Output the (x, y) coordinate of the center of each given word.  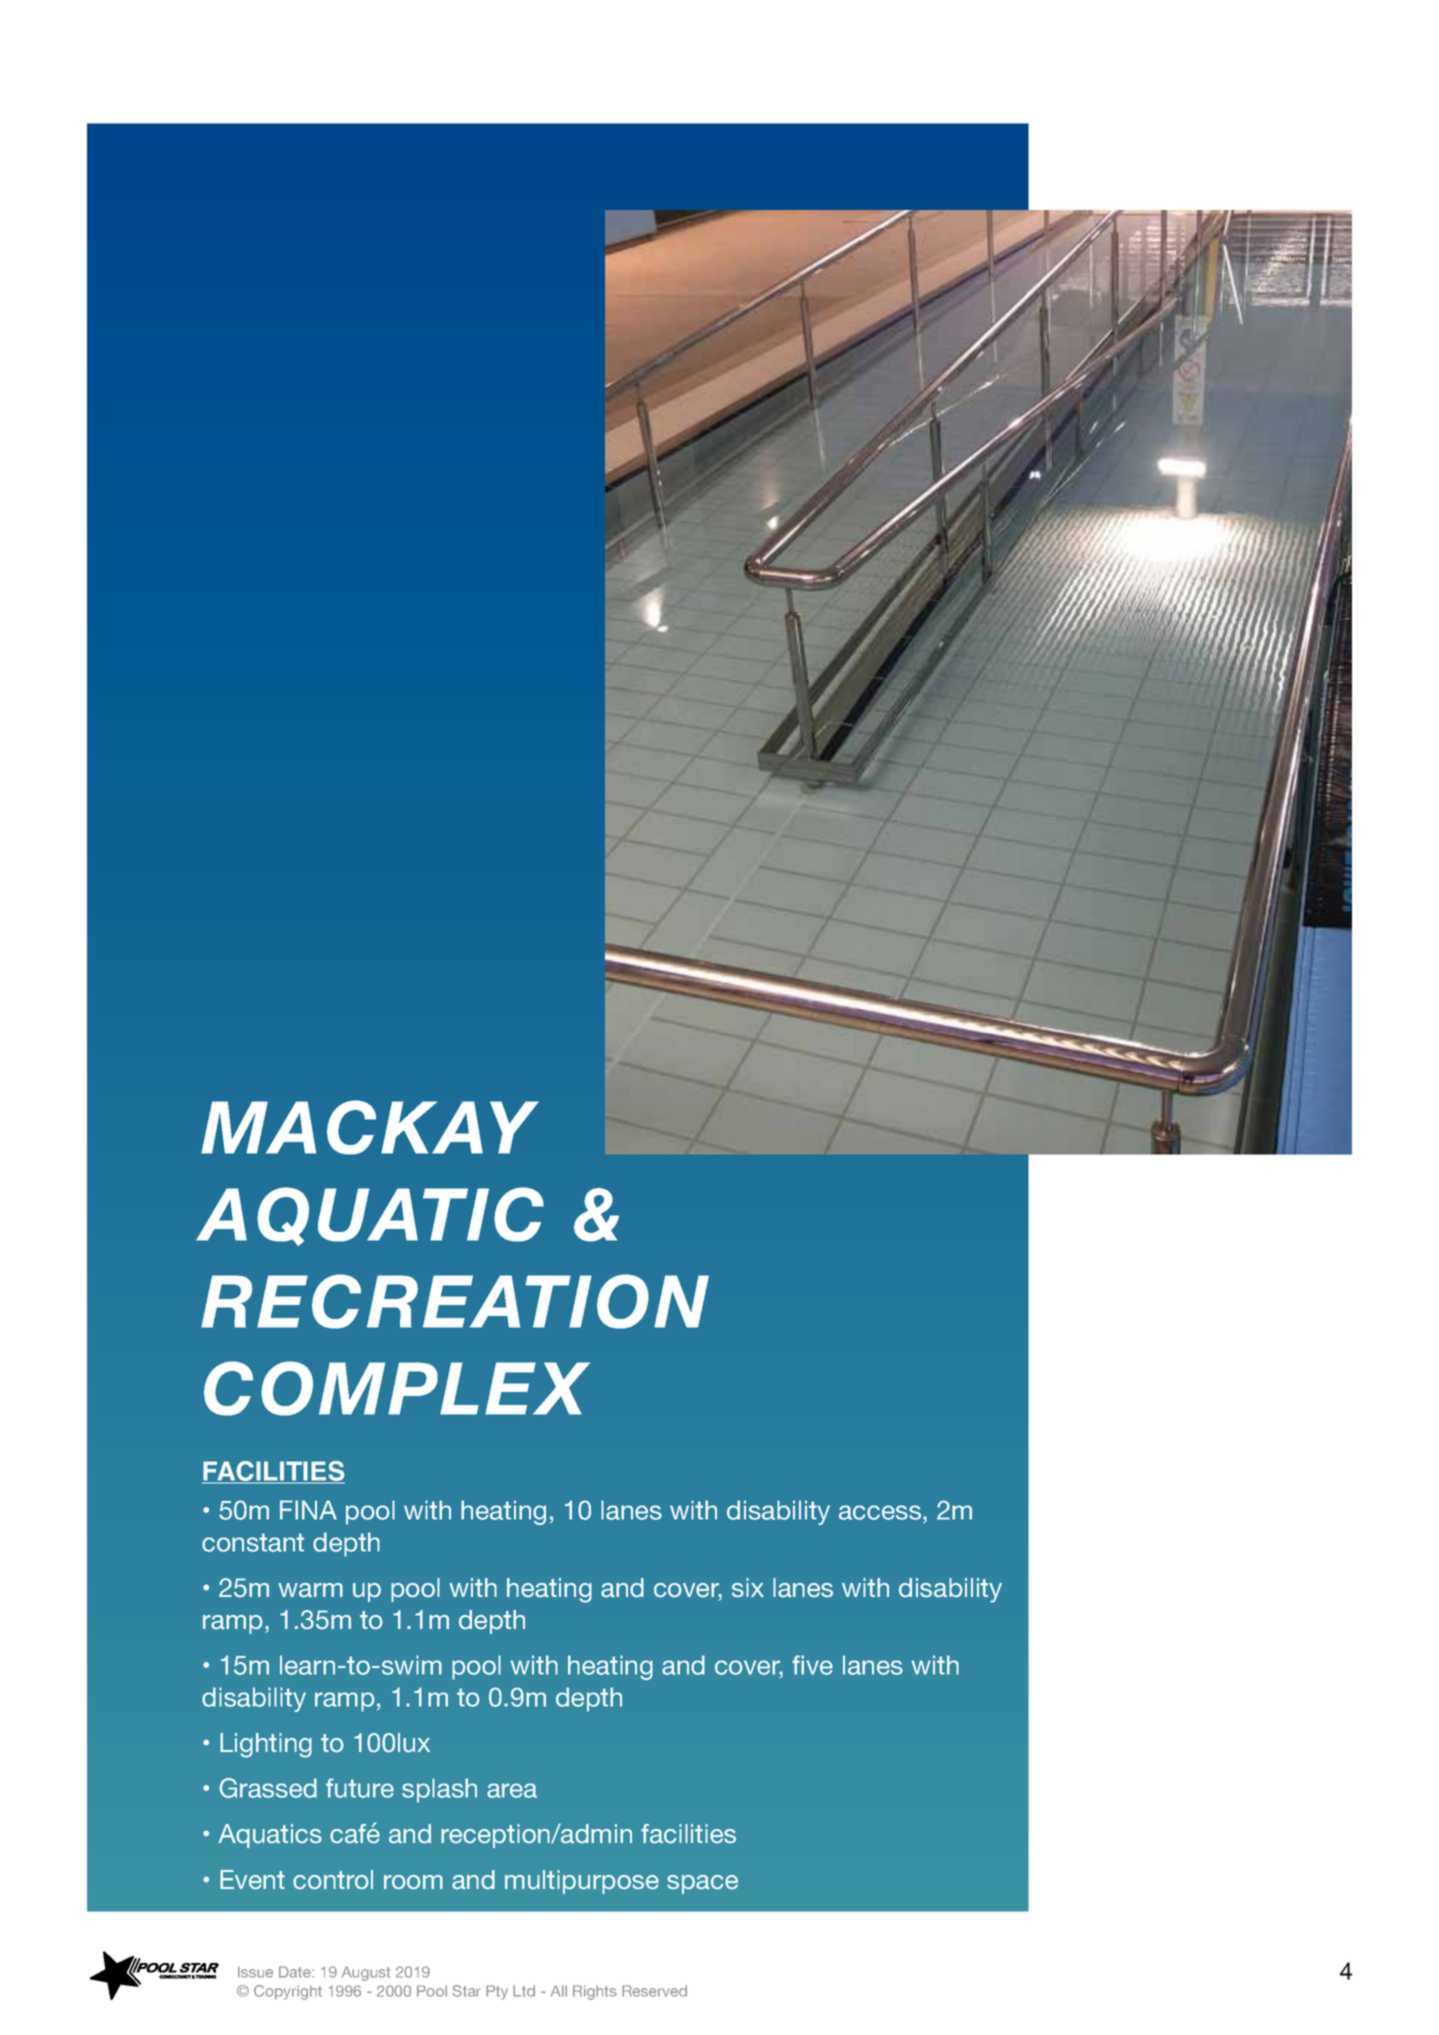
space (702, 1884)
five (812, 1665)
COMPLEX (397, 1388)
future (360, 1788)
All (559, 1991)
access (881, 1512)
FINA (308, 1510)
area (512, 1790)
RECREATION (455, 1301)
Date (296, 1972)
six (748, 1588)
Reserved (654, 1991)
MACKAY (370, 1127)
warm (310, 1590)
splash (439, 1790)
